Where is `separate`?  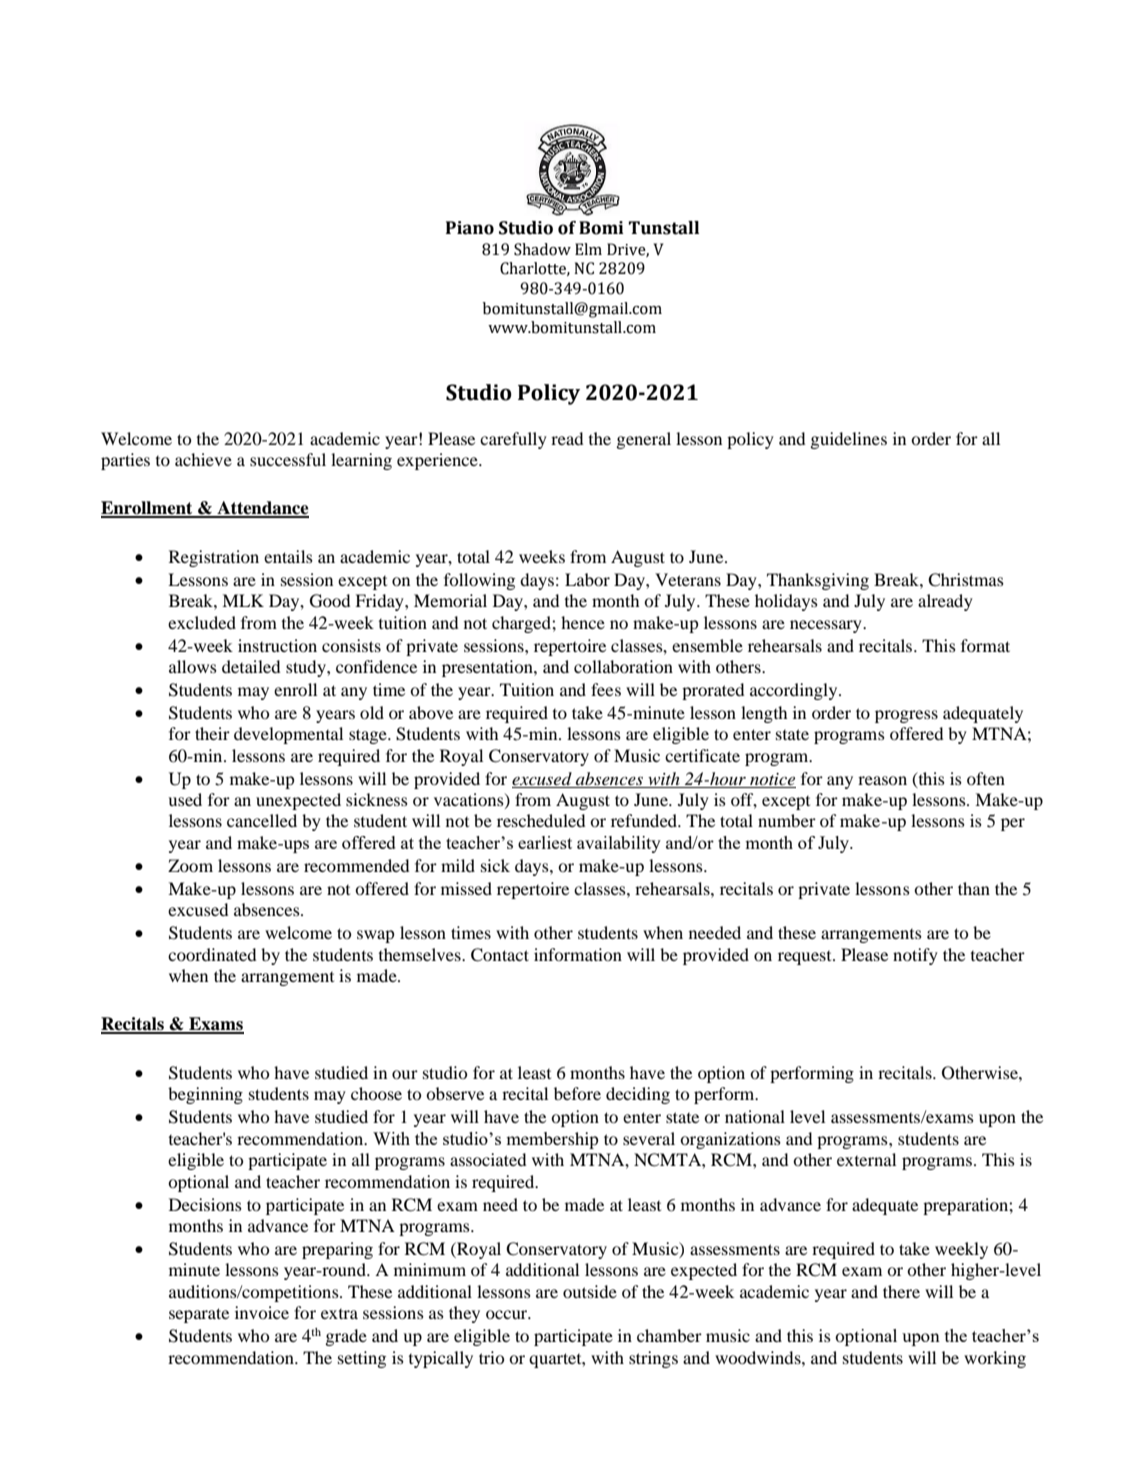 separate is located at coordinates (199, 1315).
